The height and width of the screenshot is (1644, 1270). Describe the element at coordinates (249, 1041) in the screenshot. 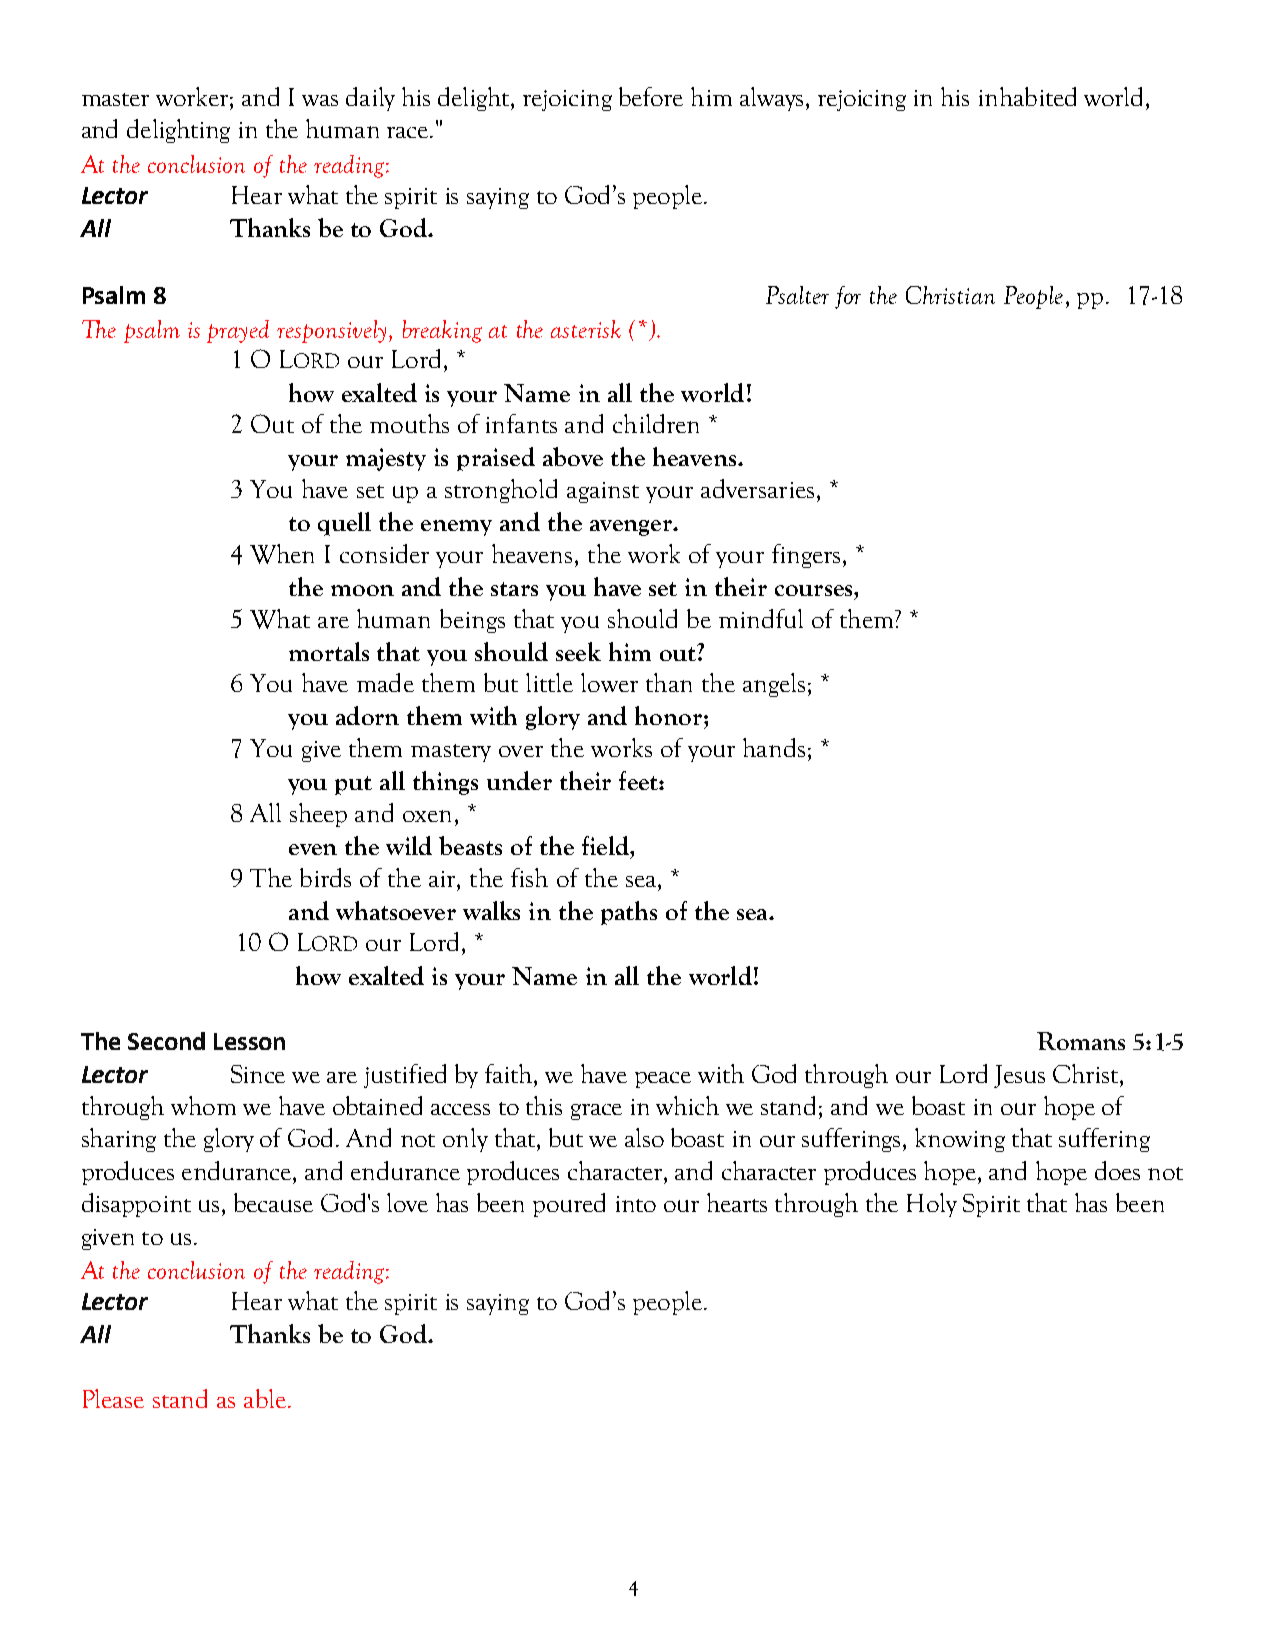

I see `Lesson` at that location.
